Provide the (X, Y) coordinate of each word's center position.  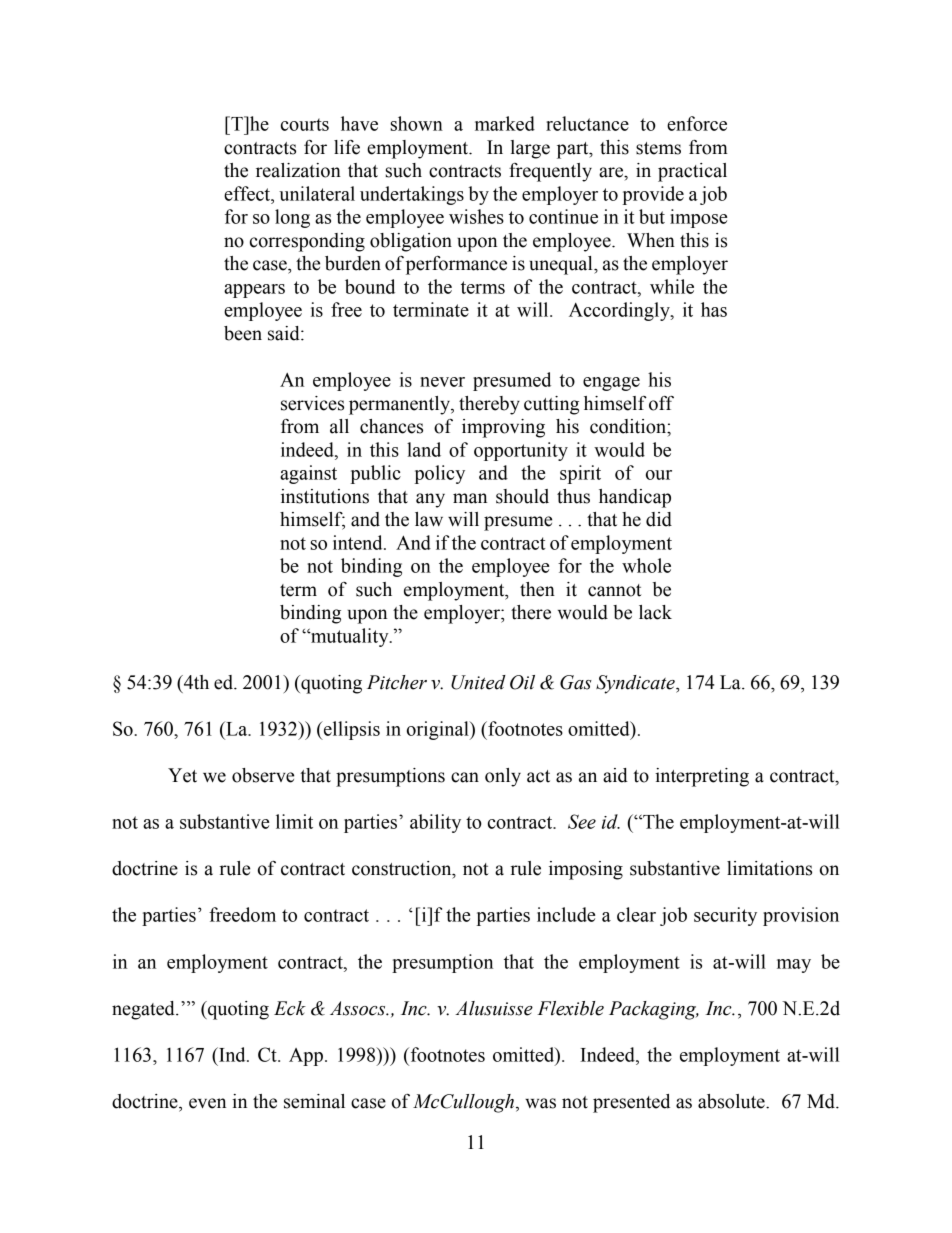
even (207, 1103)
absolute (732, 1101)
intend (359, 542)
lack (655, 612)
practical (692, 172)
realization (298, 170)
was (540, 1103)
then (537, 589)
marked (505, 123)
